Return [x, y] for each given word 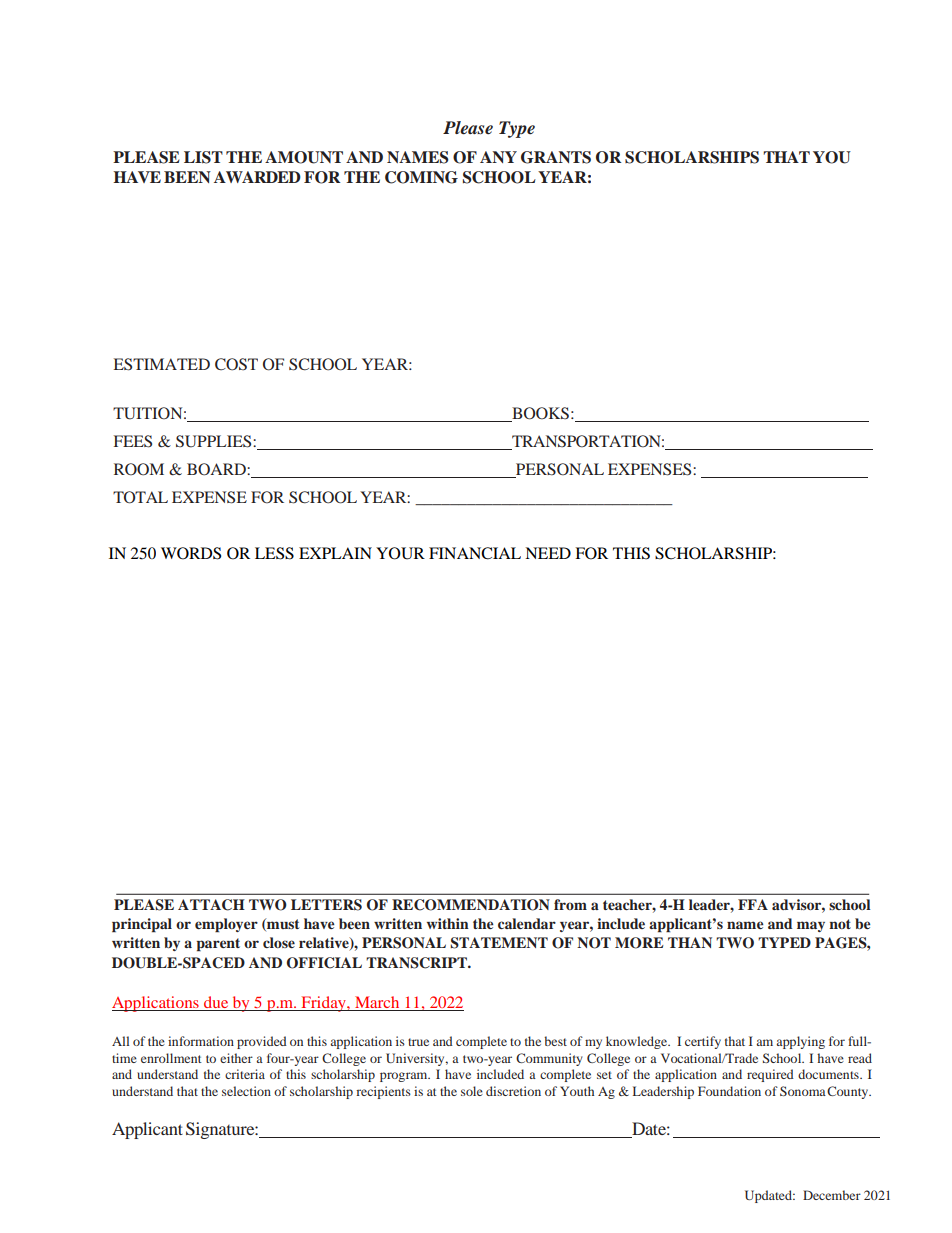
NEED [548, 553]
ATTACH [211, 905]
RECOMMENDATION [471, 905]
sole [472, 1091]
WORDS [191, 553]
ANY [498, 157]
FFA [753, 904]
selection [246, 1091]
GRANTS [556, 157]
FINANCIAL [475, 553]
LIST [203, 157]
